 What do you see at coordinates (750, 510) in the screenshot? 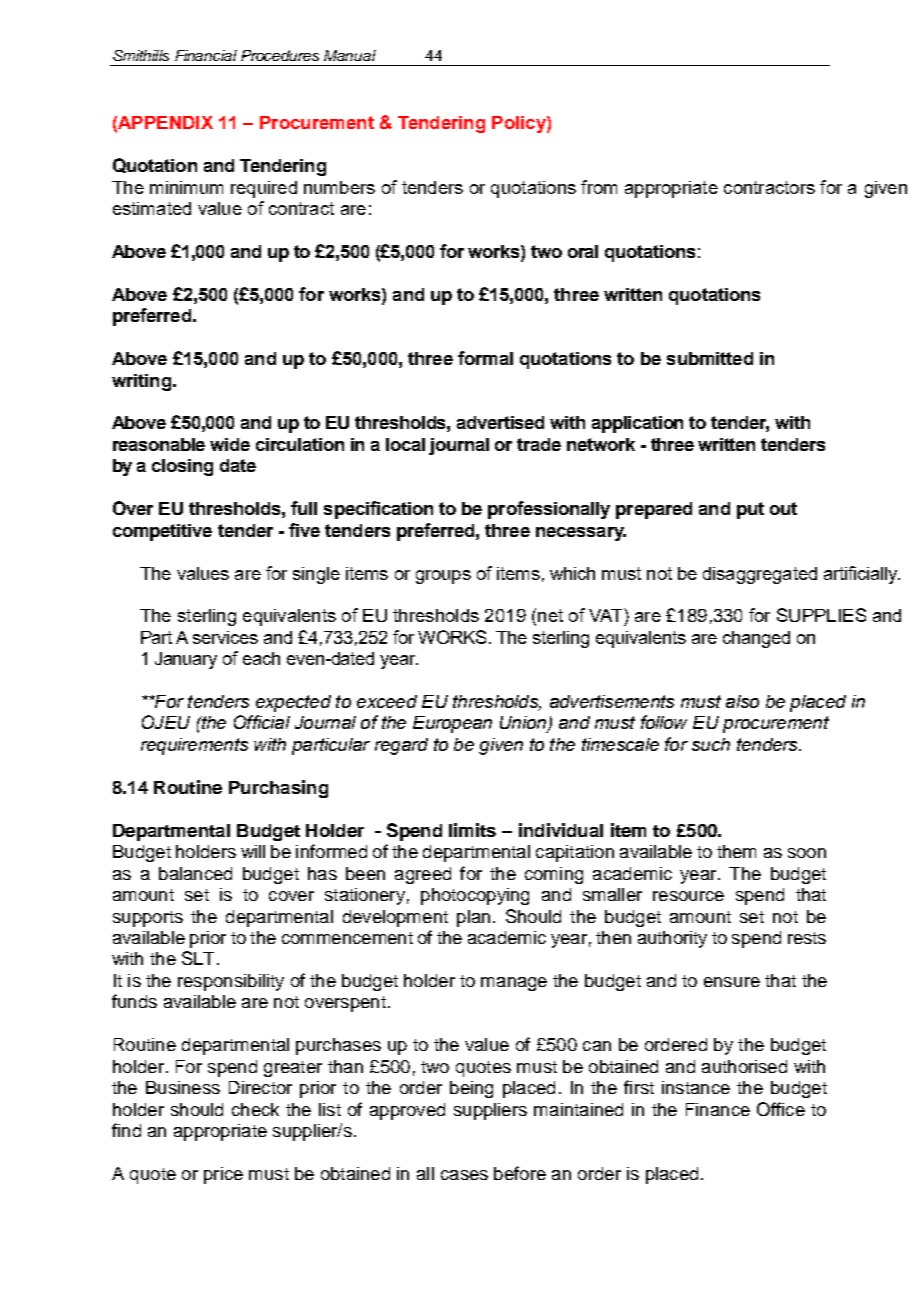
I see `put` at bounding box center [750, 510].
